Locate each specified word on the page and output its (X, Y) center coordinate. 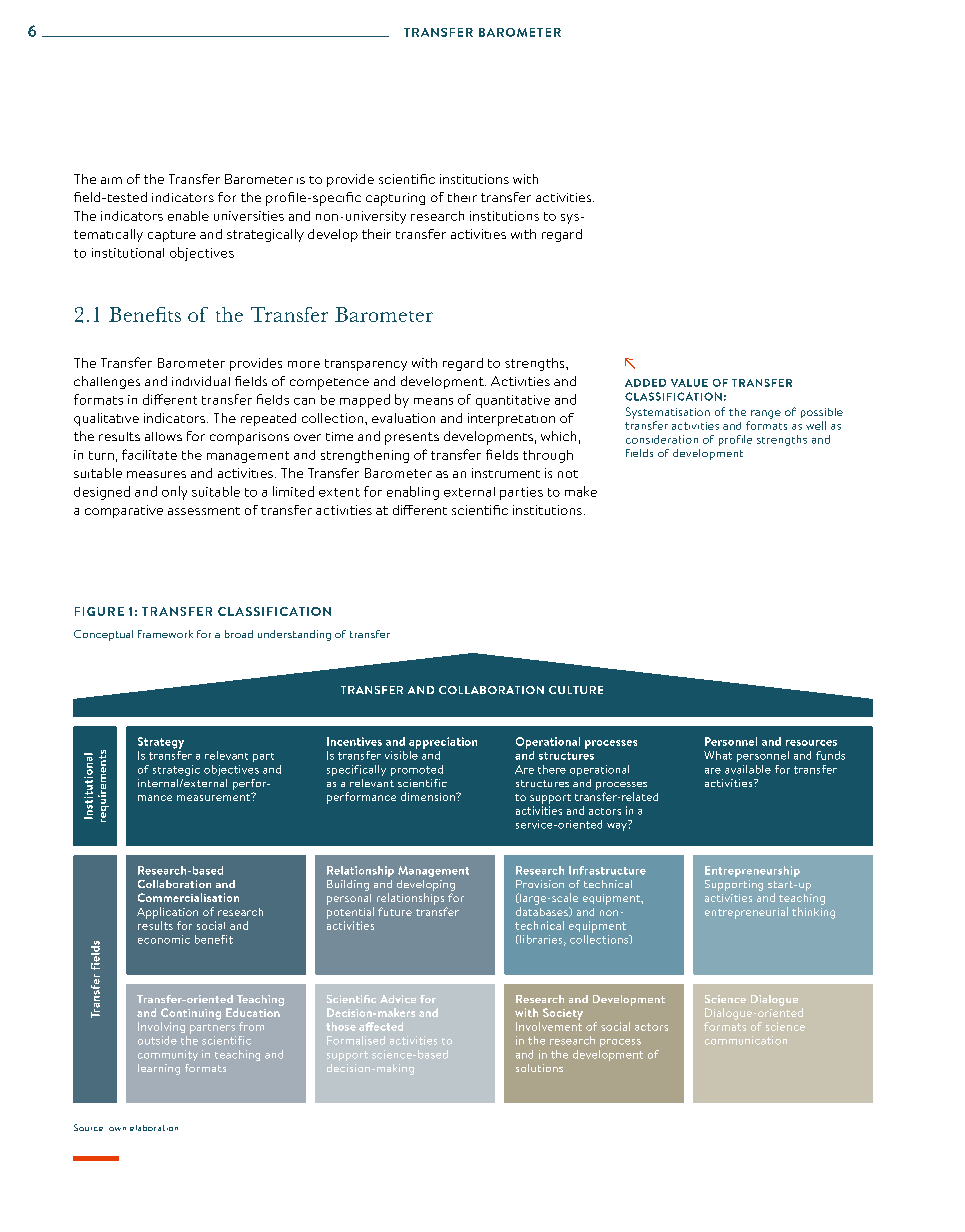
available (748, 769)
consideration (662, 439)
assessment (204, 511)
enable (188, 216)
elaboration (154, 1128)
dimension (429, 796)
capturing (395, 199)
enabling (413, 493)
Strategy (161, 743)
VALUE (689, 383)
